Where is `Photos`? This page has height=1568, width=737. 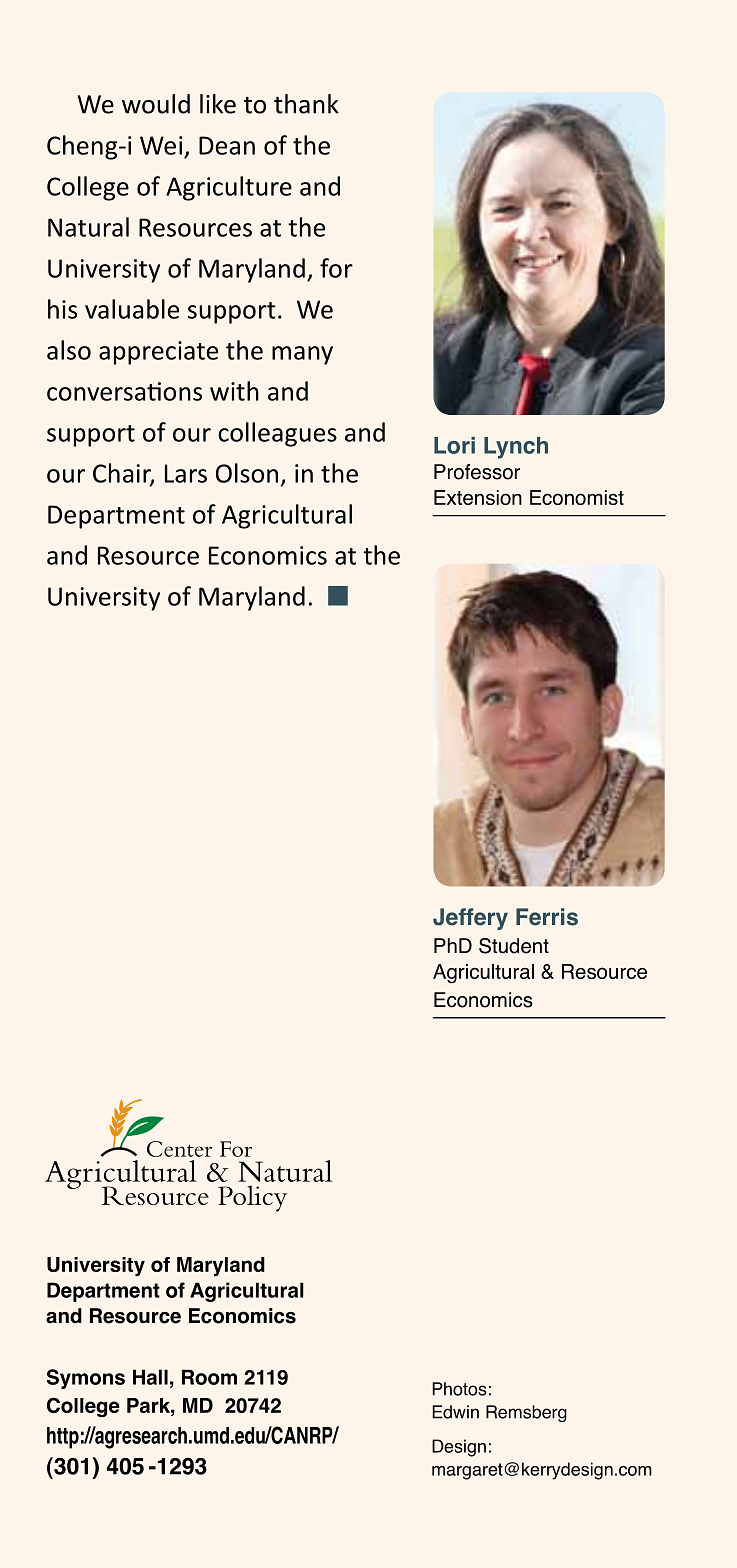
Photos is located at coordinates (459, 1389).
